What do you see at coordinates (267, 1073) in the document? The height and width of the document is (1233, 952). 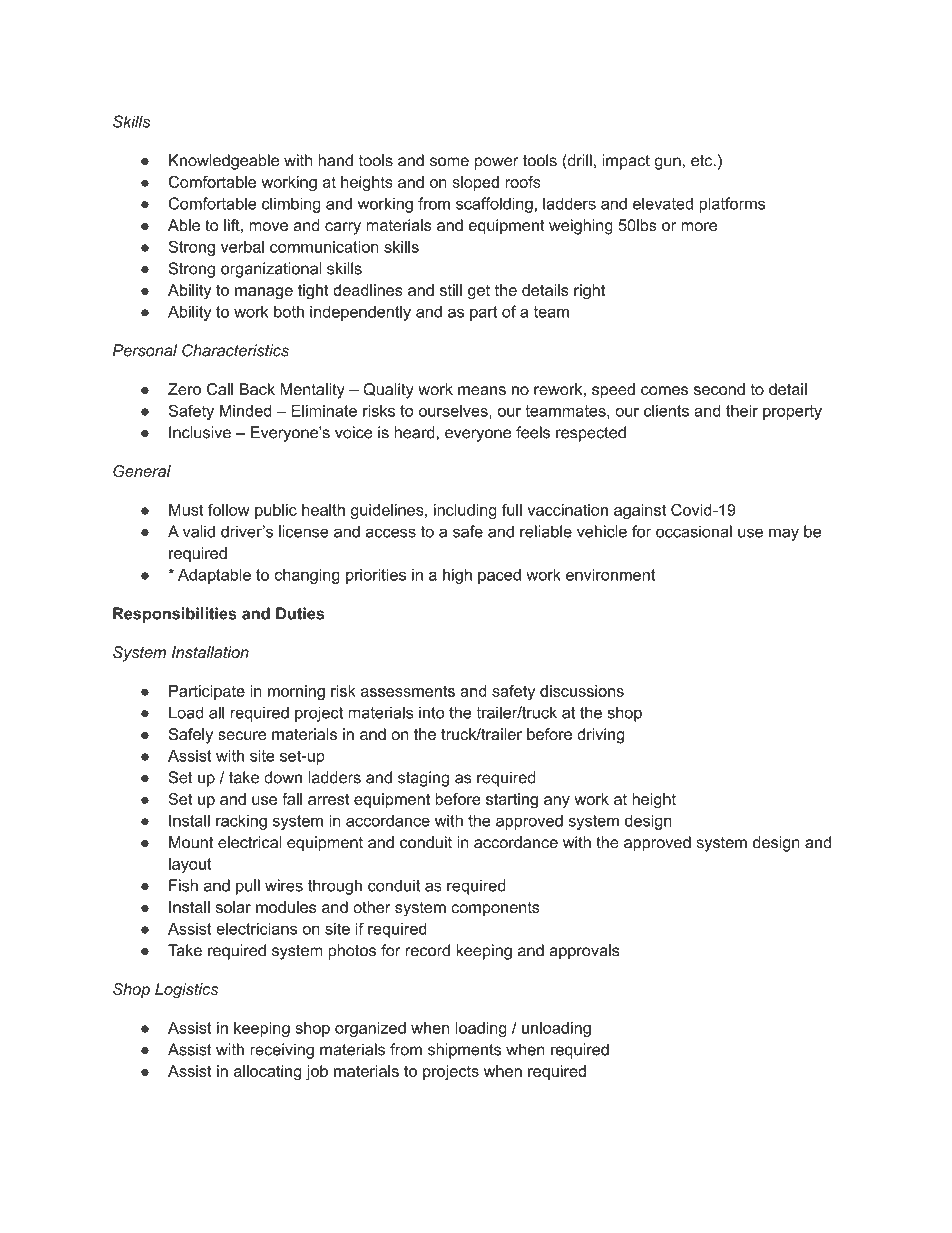 I see `allocating` at bounding box center [267, 1073].
